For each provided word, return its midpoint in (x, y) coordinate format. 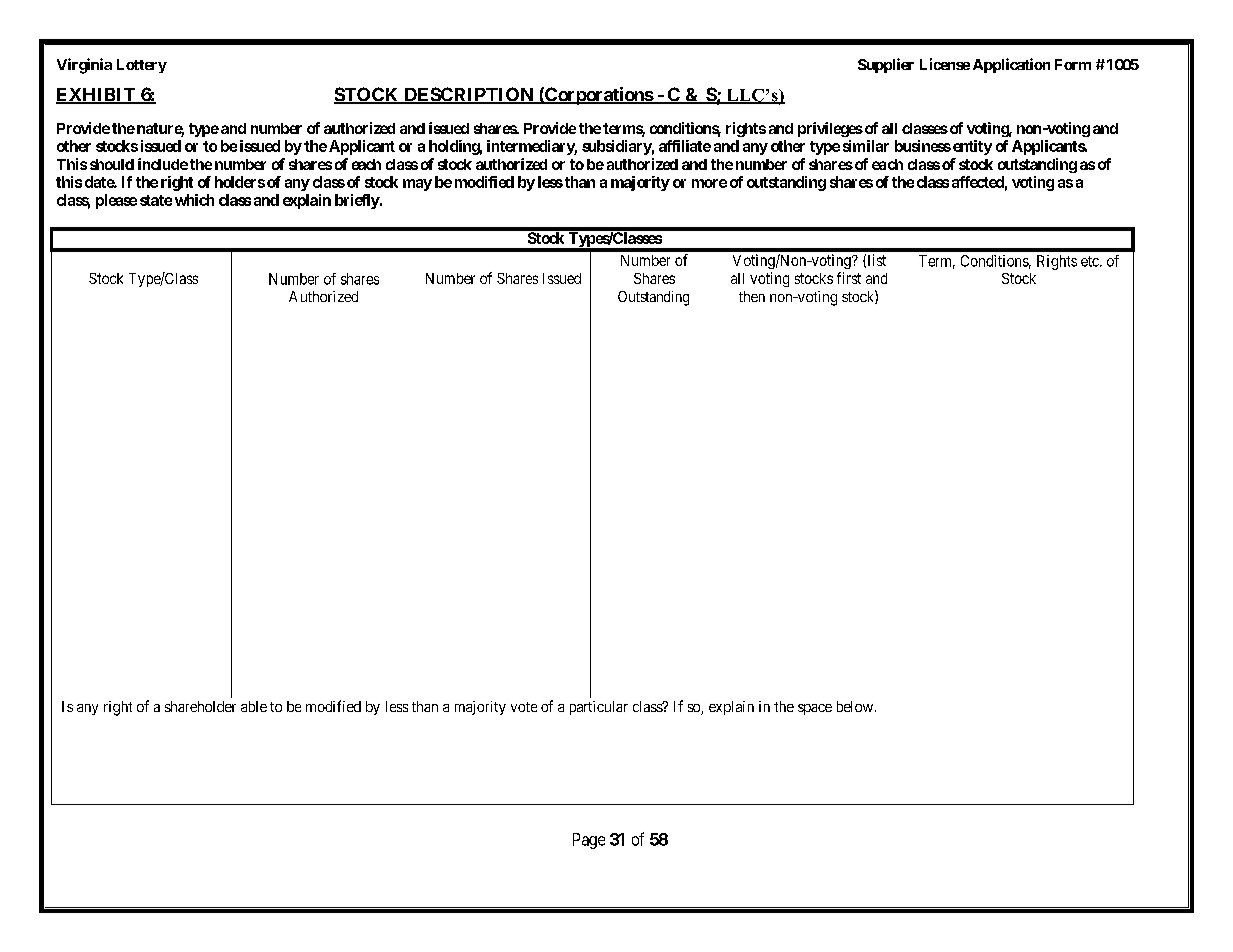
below (855, 706)
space (815, 709)
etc (1091, 261)
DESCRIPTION (469, 95)
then (752, 296)
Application (1011, 65)
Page (589, 841)
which (194, 200)
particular (599, 708)
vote (524, 707)
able (254, 706)
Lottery (142, 66)
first (849, 278)
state (156, 200)
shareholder (200, 706)
